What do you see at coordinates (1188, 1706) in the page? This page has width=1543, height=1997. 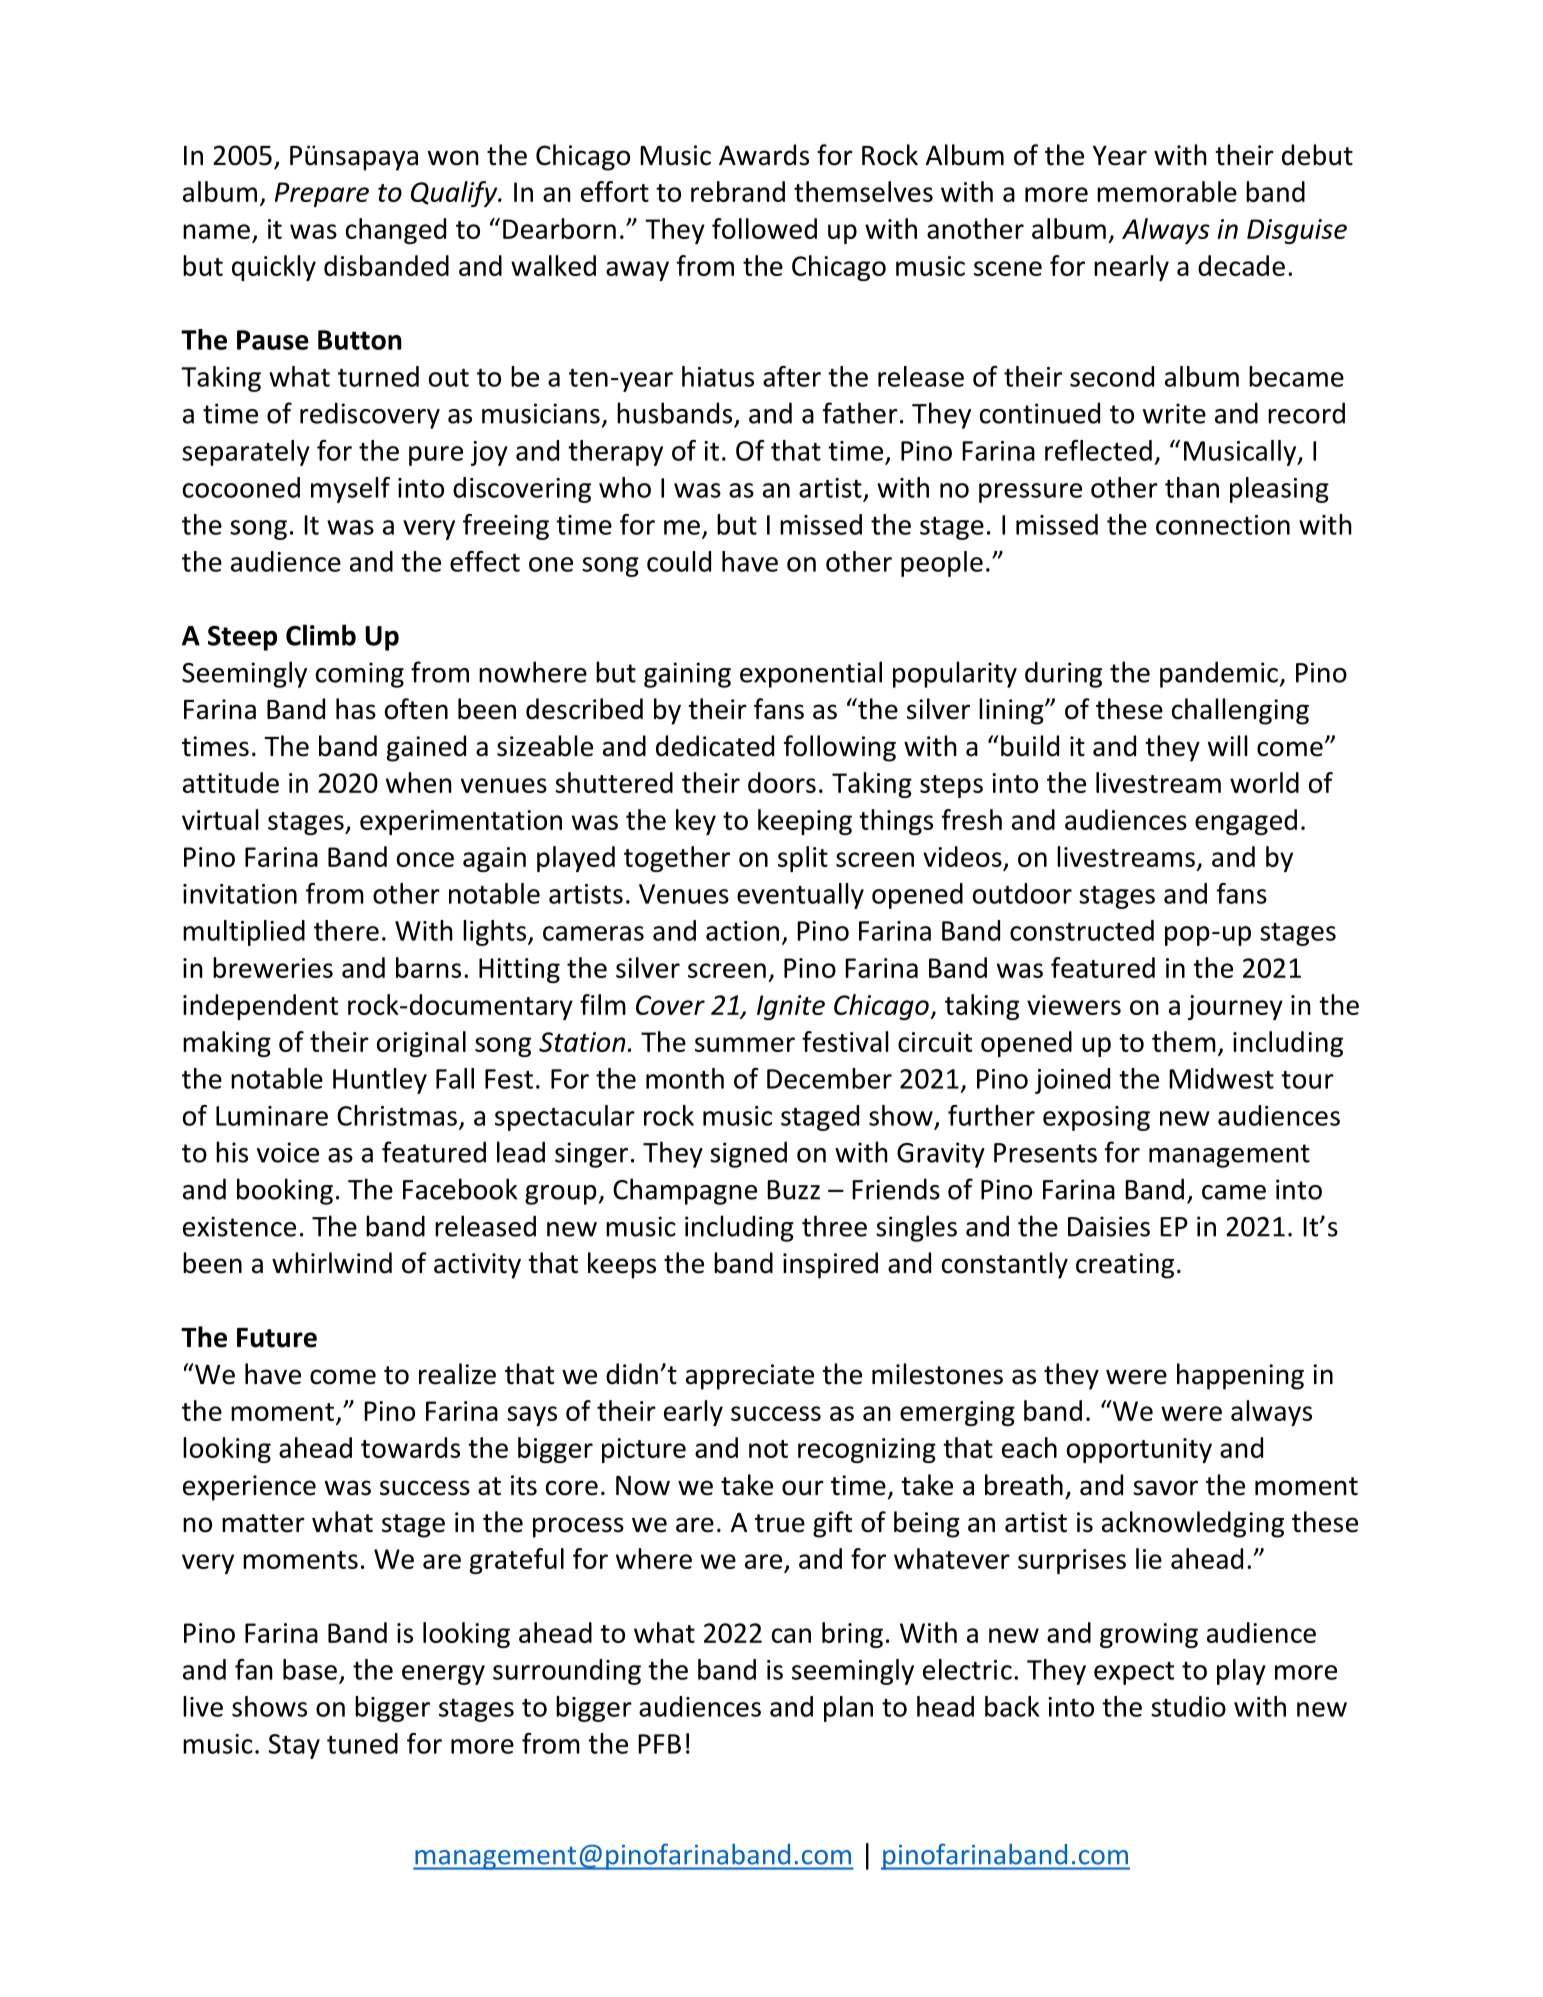 I see `studio` at bounding box center [1188, 1706].
